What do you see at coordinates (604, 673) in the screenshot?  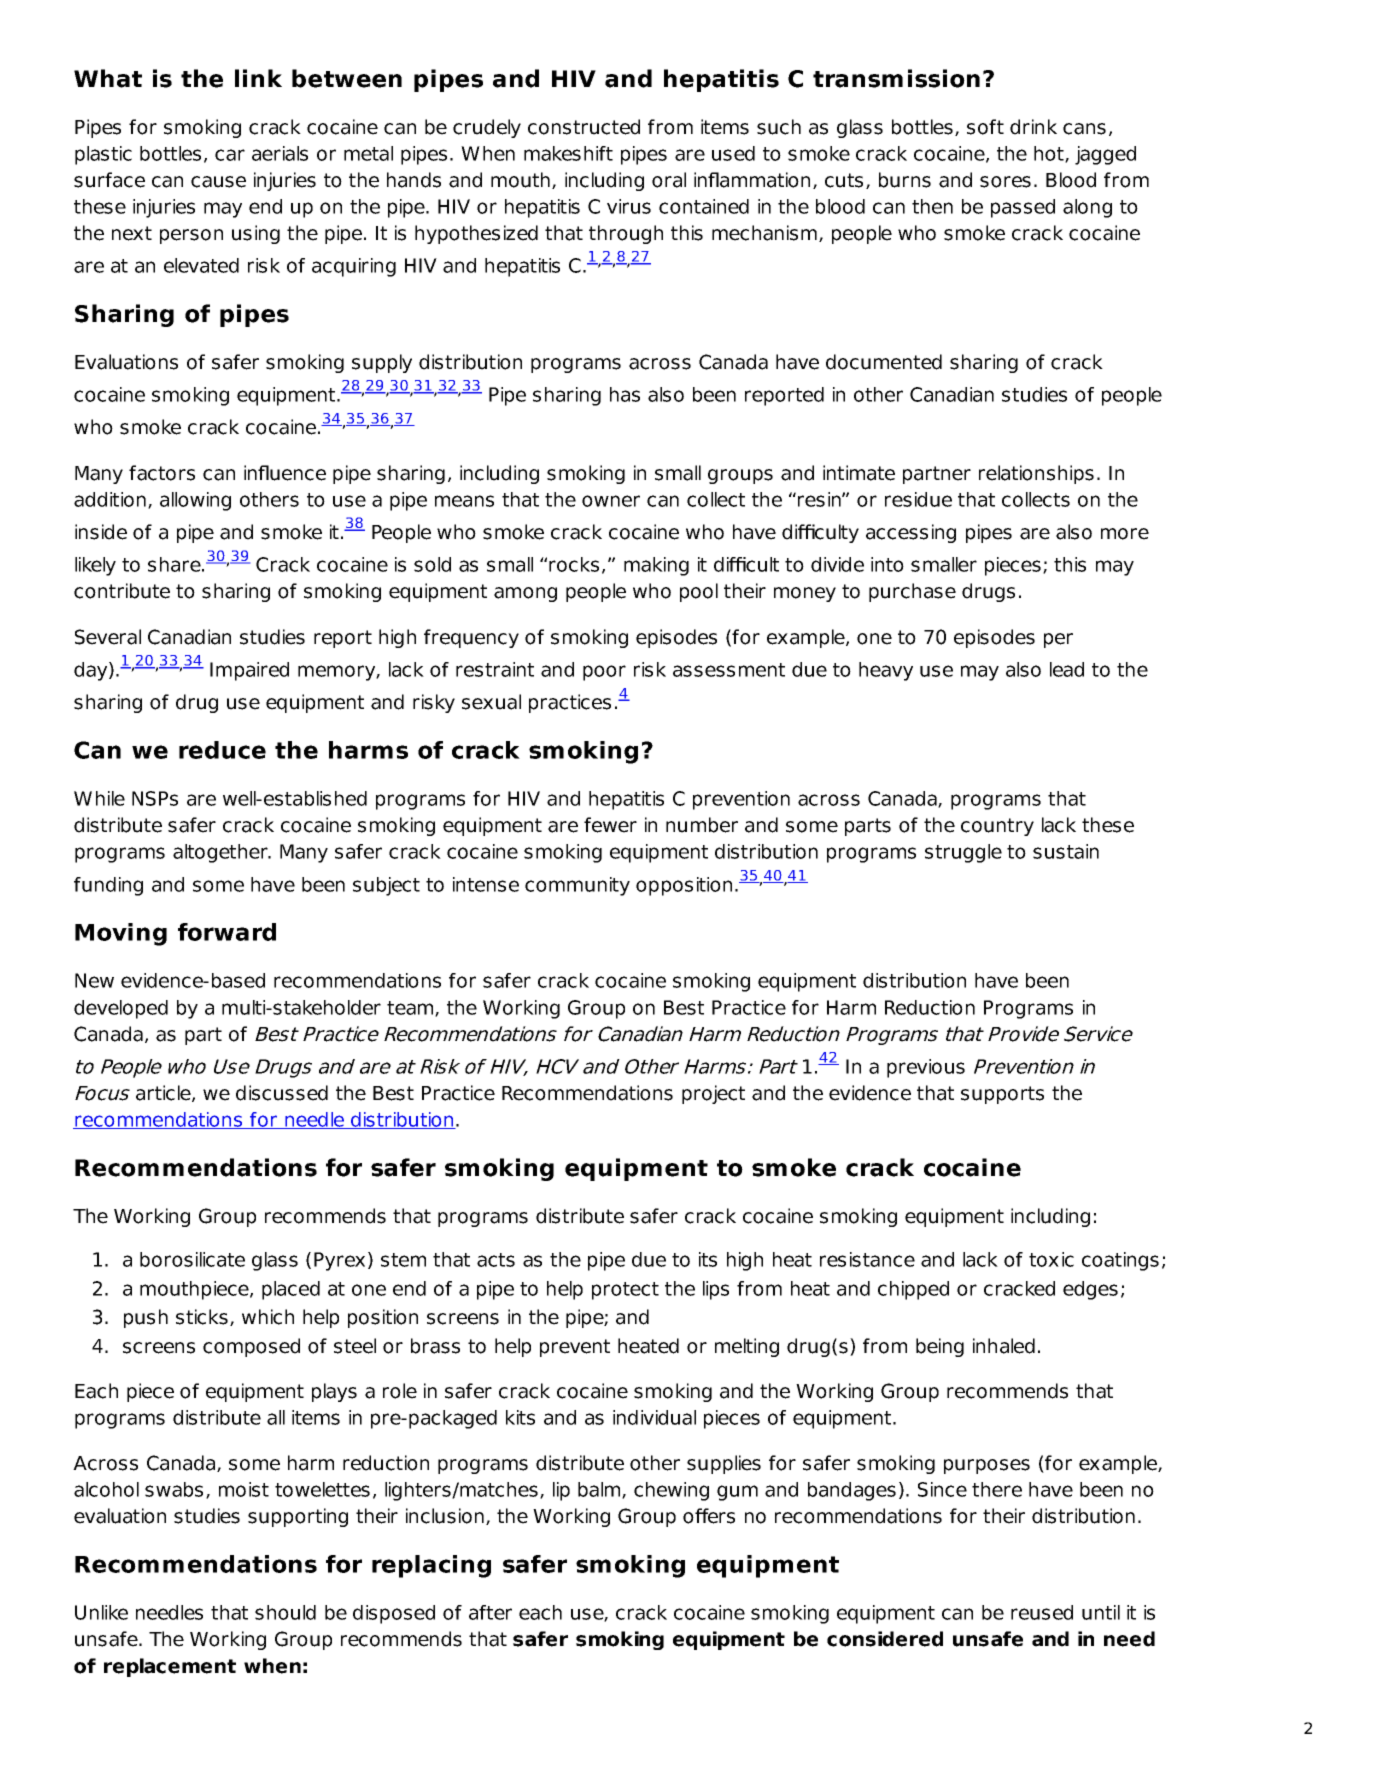 I see `poor` at bounding box center [604, 673].
